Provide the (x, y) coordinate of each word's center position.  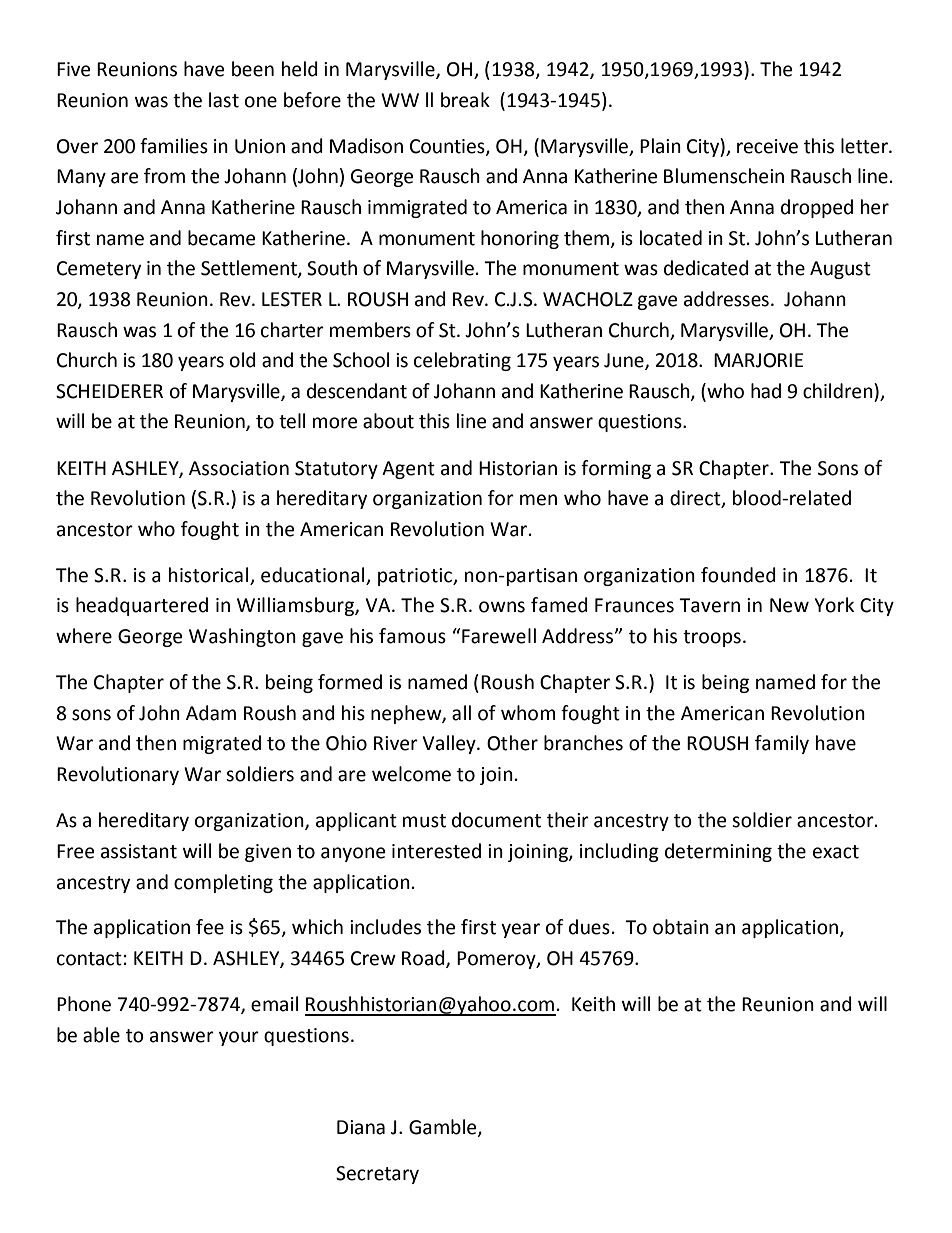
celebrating (462, 361)
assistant (139, 851)
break (465, 100)
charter (292, 330)
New (789, 605)
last (224, 100)
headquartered (142, 606)
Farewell (498, 636)
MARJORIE (758, 360)
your (239, 1038)
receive (767, 146)
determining (718, 852)
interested (436, 851)
